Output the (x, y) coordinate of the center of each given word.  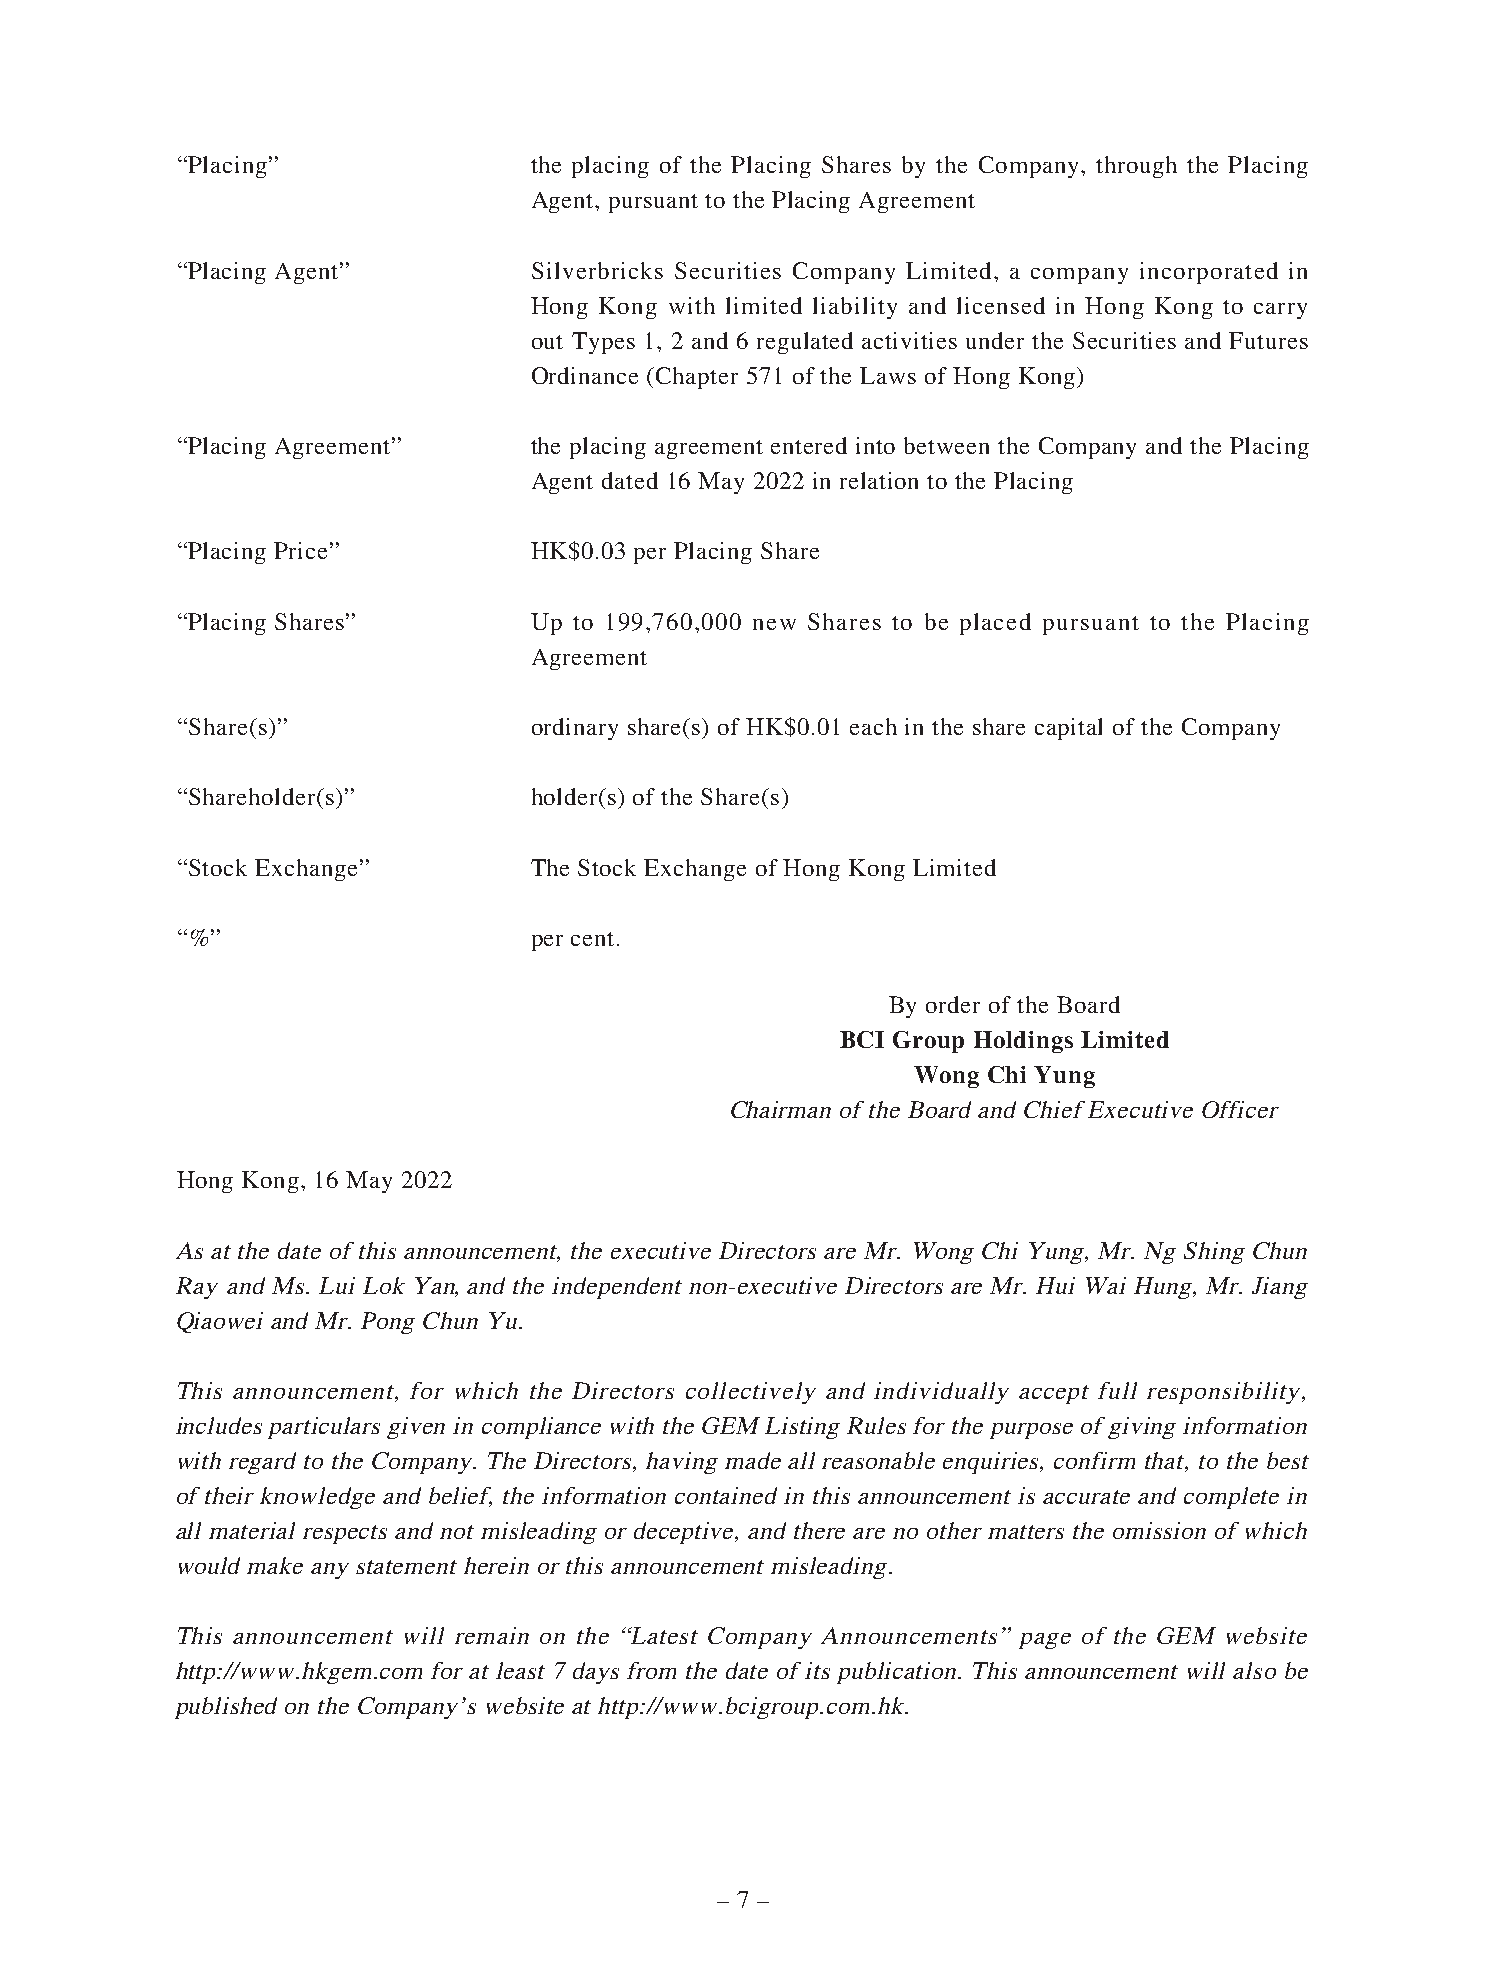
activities (909, 340)
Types (603, 343)
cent (592, 939)
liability (855, 308)
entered (809, 445)
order (953, 1004)
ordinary (575, 729)
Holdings (1023, 1042)
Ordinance (585, 375)
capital (1068, 729)
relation (879, 480)
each (873, 726)
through (1136, 167)
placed (995, 624)
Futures (1268, 340)
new (774, 624)
